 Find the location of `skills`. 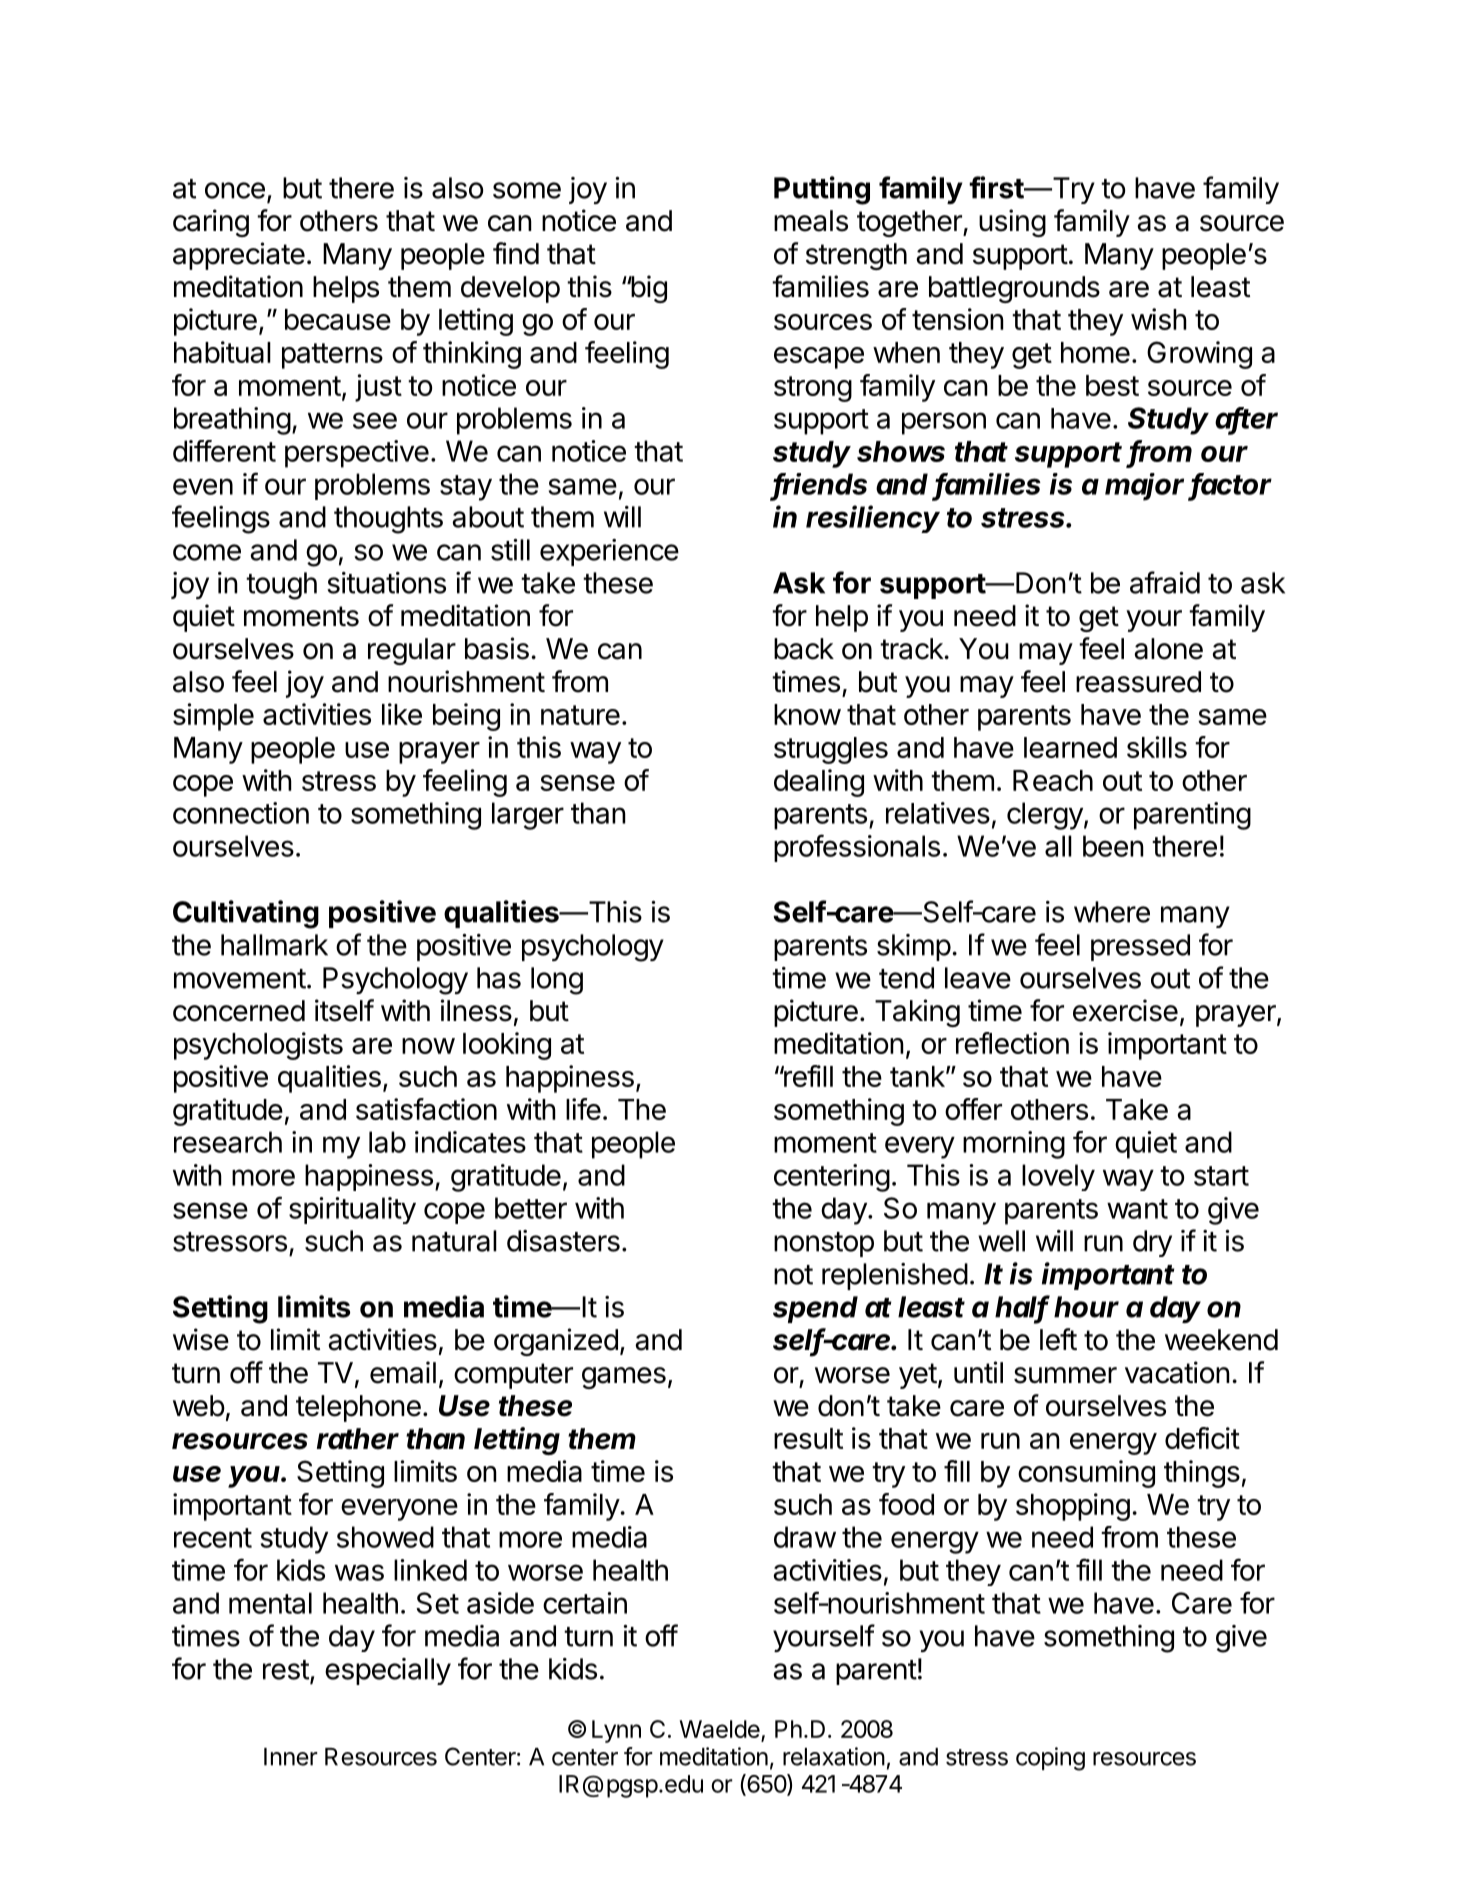

skills is located at coordinates (1157, 747).
